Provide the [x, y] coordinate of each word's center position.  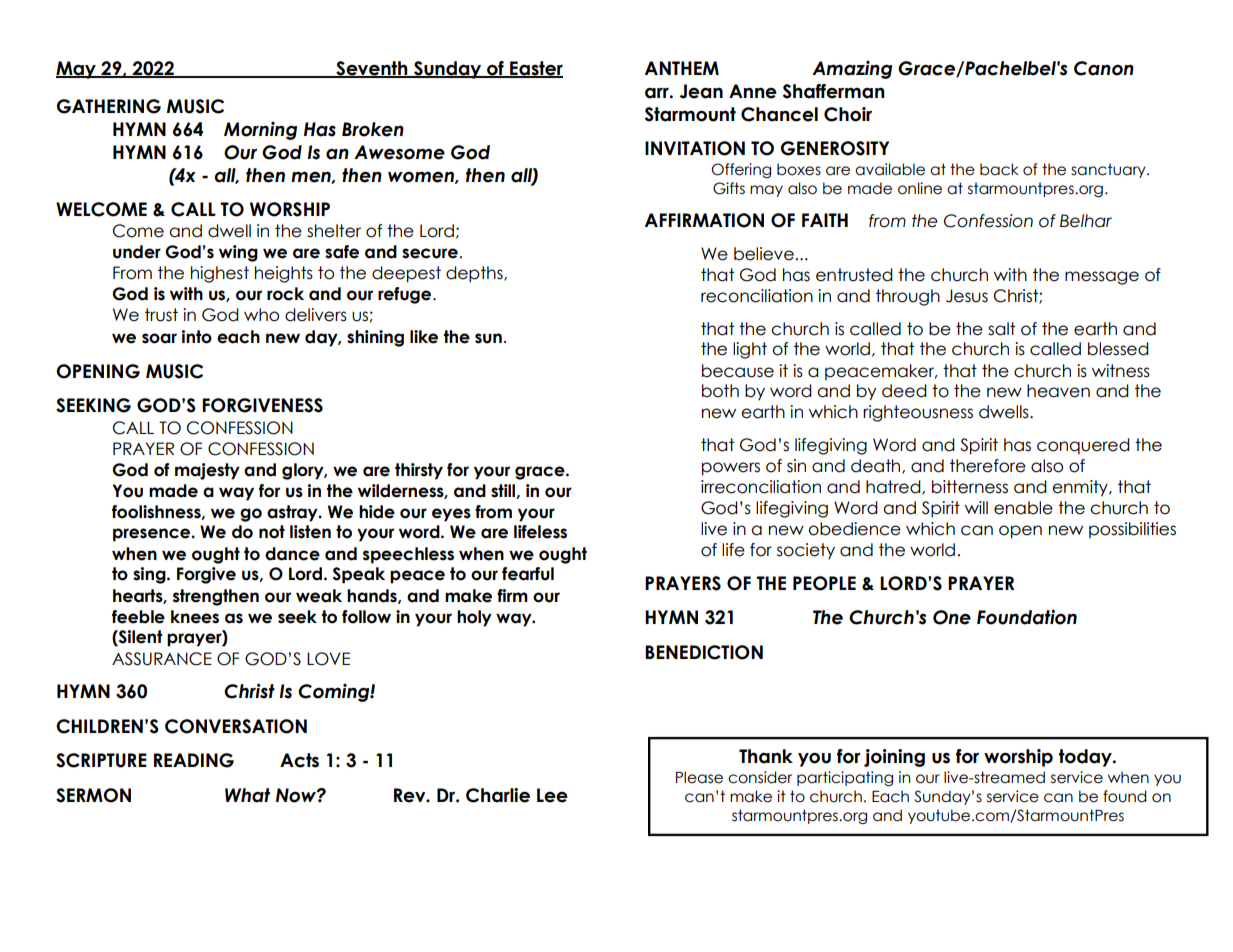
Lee [552, 795]
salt [1001, 329]
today [1086, 758]
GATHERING [109, 106]
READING [194, 760]
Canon [1104, 68]
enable [1023, 508]
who [261, 315]
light [750, 350]
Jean [701, 91]
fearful [528, 574]
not [272, 532]
